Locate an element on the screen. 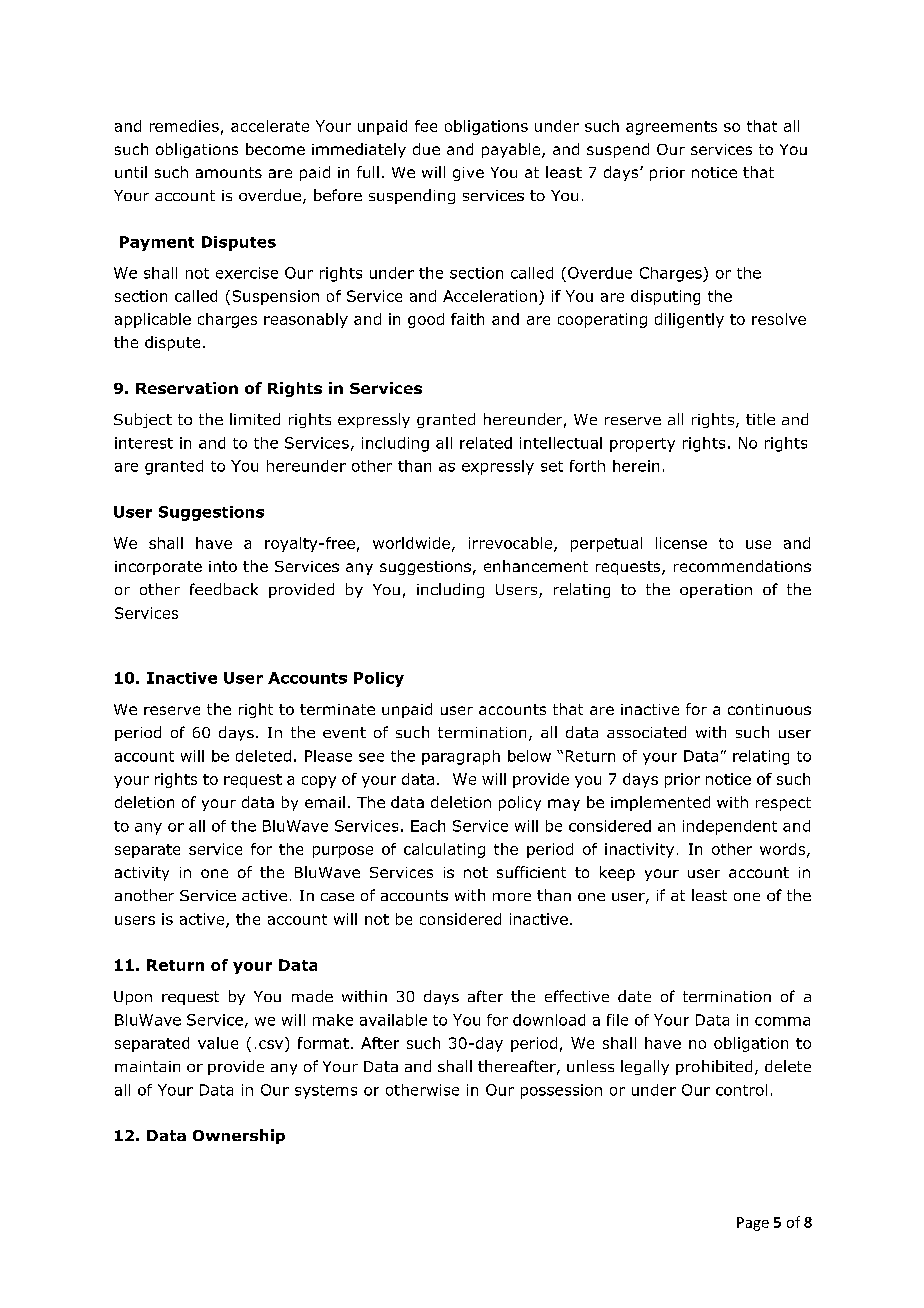  Page is located at coordinates (753, 1224).
